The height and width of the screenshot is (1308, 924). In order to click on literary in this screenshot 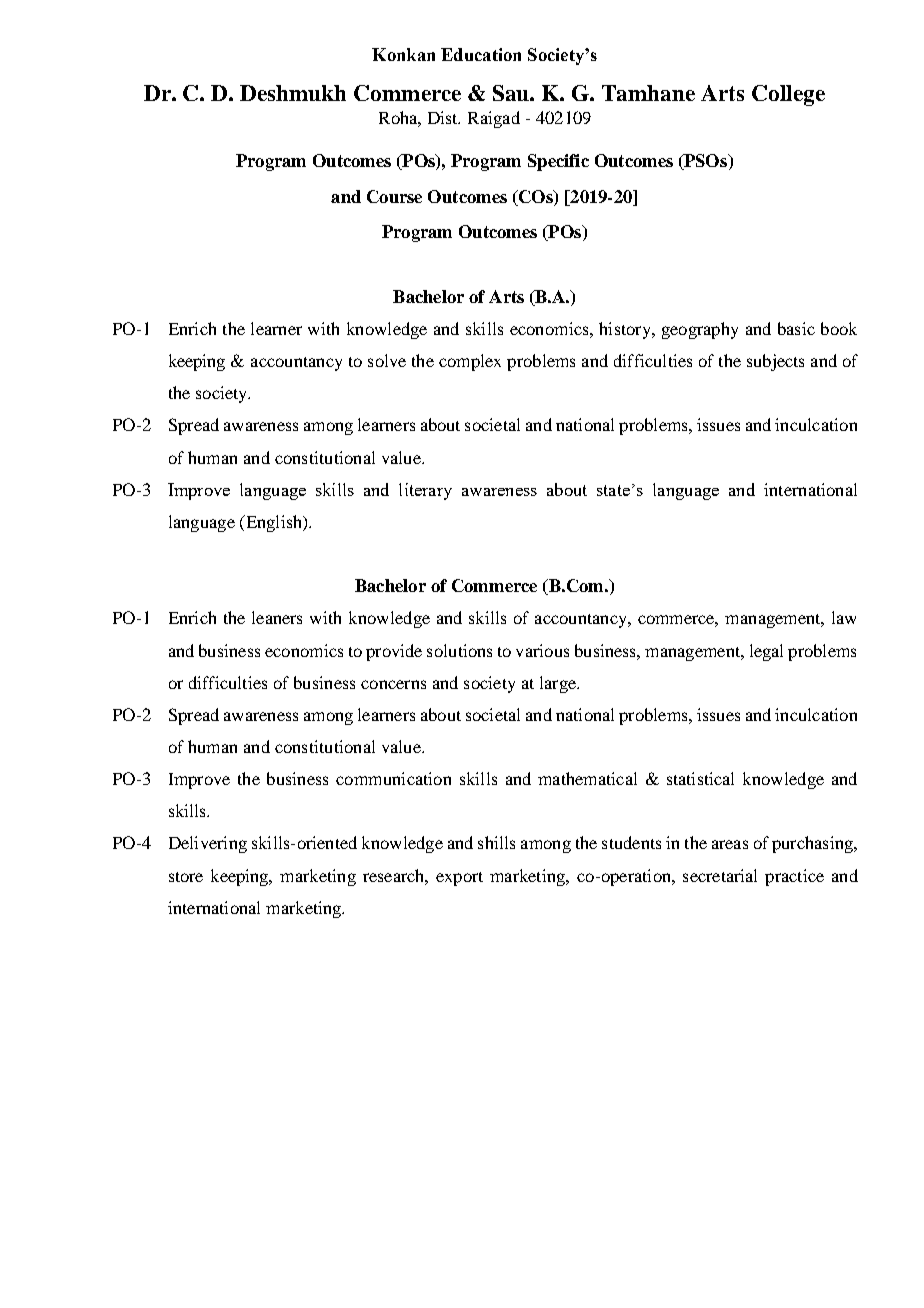, I will do `click(425, 491)`.
